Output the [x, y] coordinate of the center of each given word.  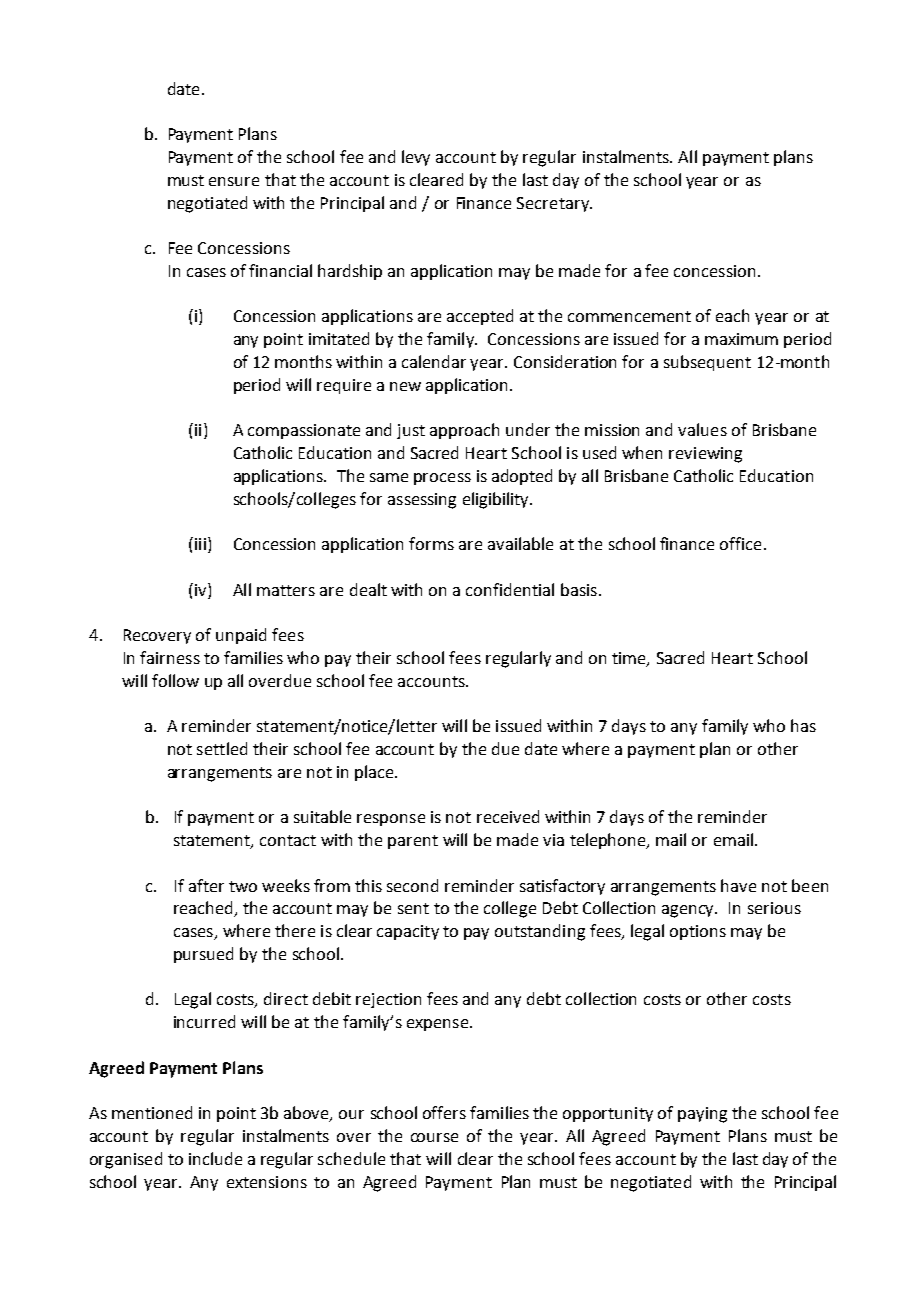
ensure [234, 181]
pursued [203, 955]
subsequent [707, 363]
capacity [408, 932]
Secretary [554, 204]
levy [416, 158]
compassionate [304, 431]
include [215, 1158]
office [740, 543]
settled [222, 748]
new [405, 386]
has [803, 725]
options [698, 932]
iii [200, 544]
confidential [510, 589]
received [508, 816]
